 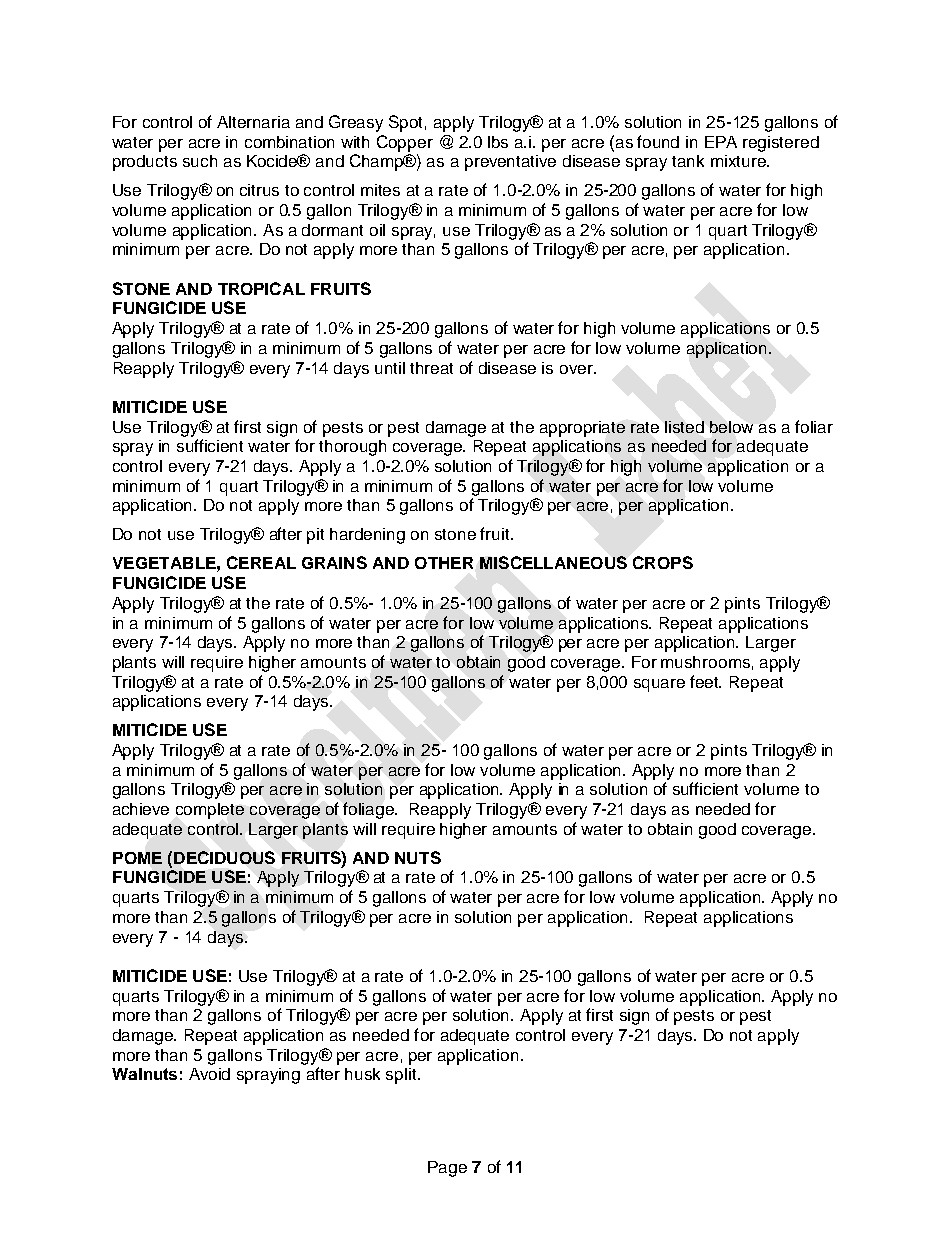 I want to click on foliage, so click(x=370, y=810).
